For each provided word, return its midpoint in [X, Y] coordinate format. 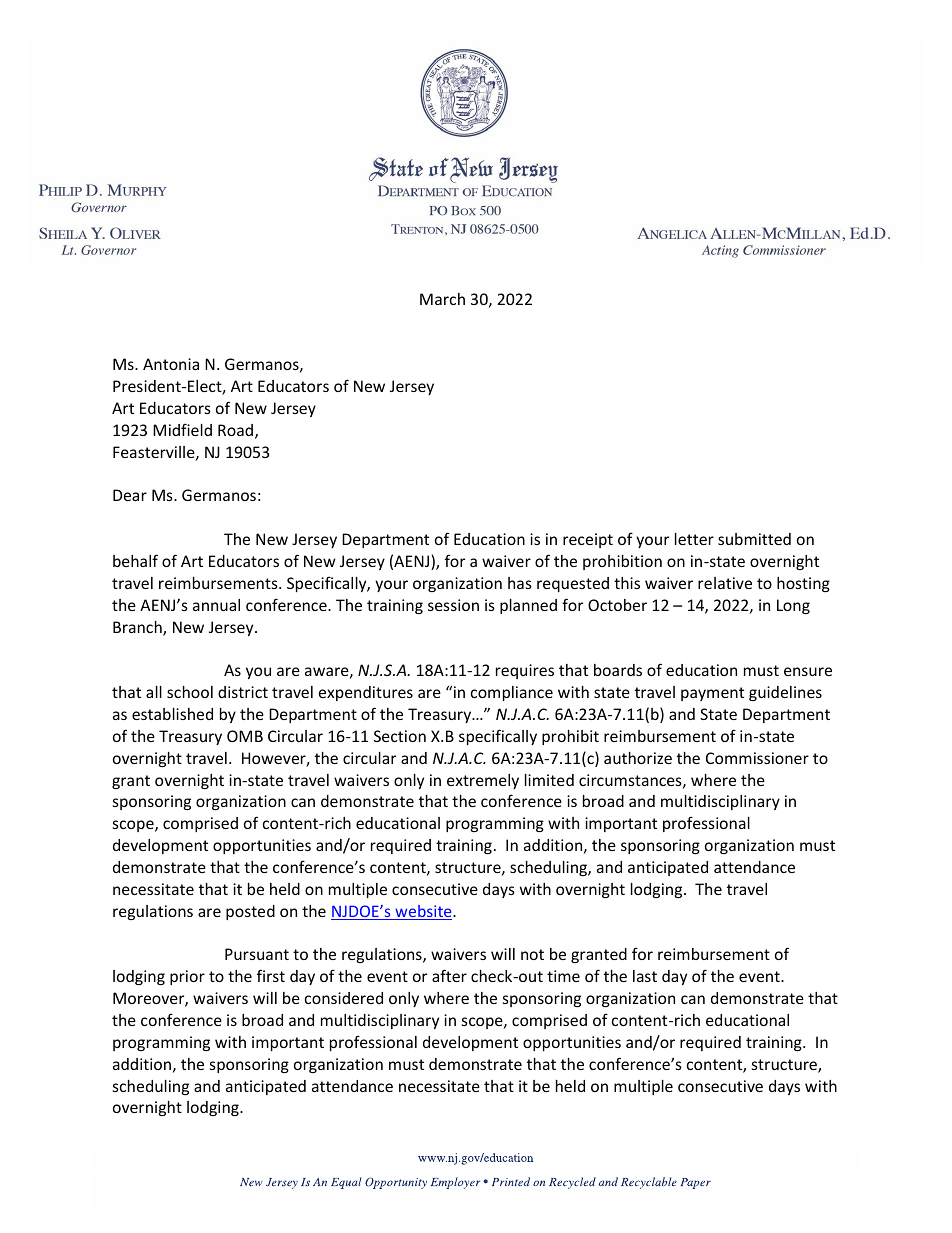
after [449, 975]
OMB [245, 736]
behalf [135, 560]
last [645, 976]
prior [187, 977]
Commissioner [757, 758]
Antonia [171, 364]
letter [694, 539]
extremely [483, 781]
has [520, 583]
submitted [754, 539]
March [442, 299]
